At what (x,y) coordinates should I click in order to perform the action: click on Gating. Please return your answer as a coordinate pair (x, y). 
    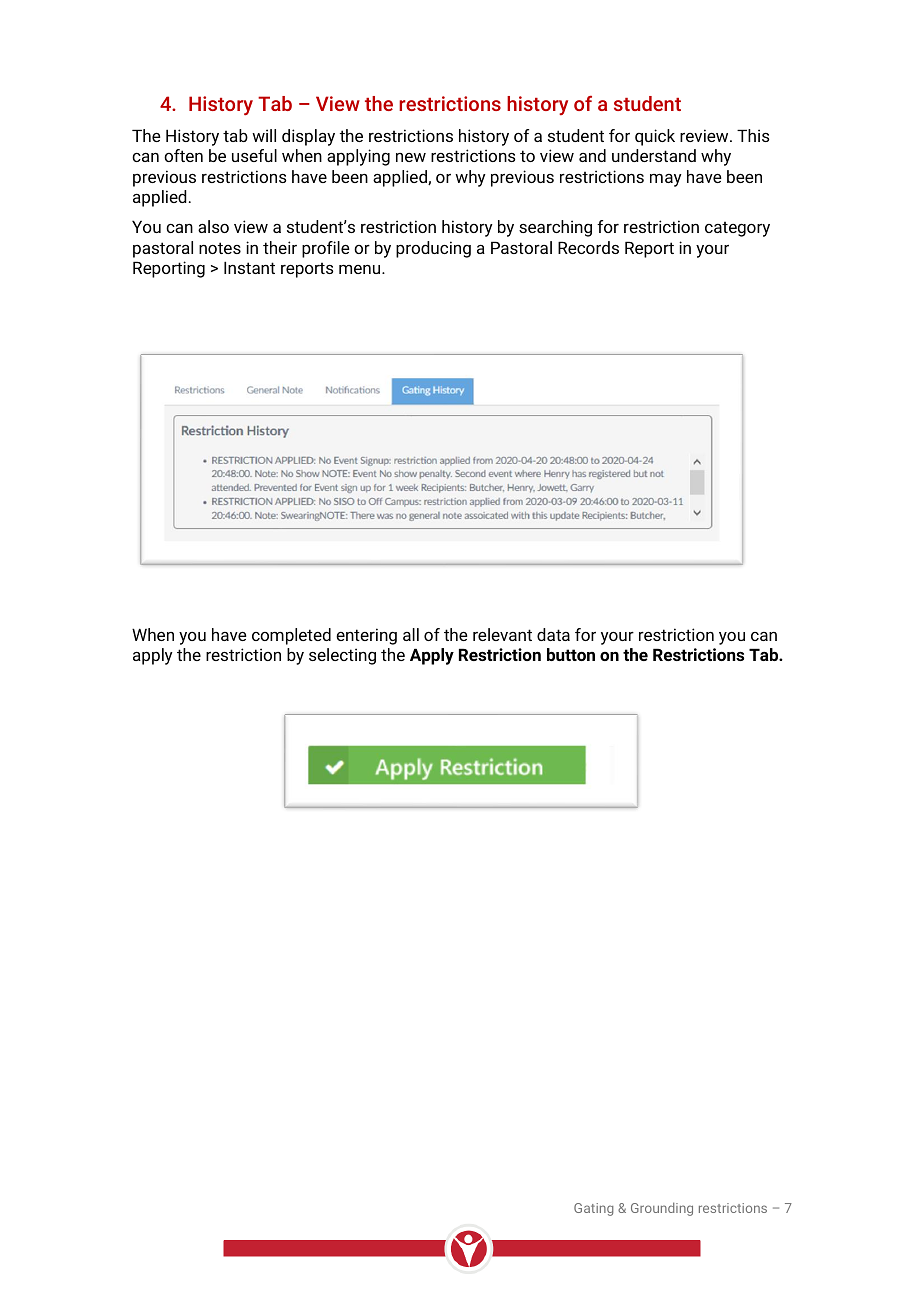
    Looking at the image, I should click on (594, 1209).
